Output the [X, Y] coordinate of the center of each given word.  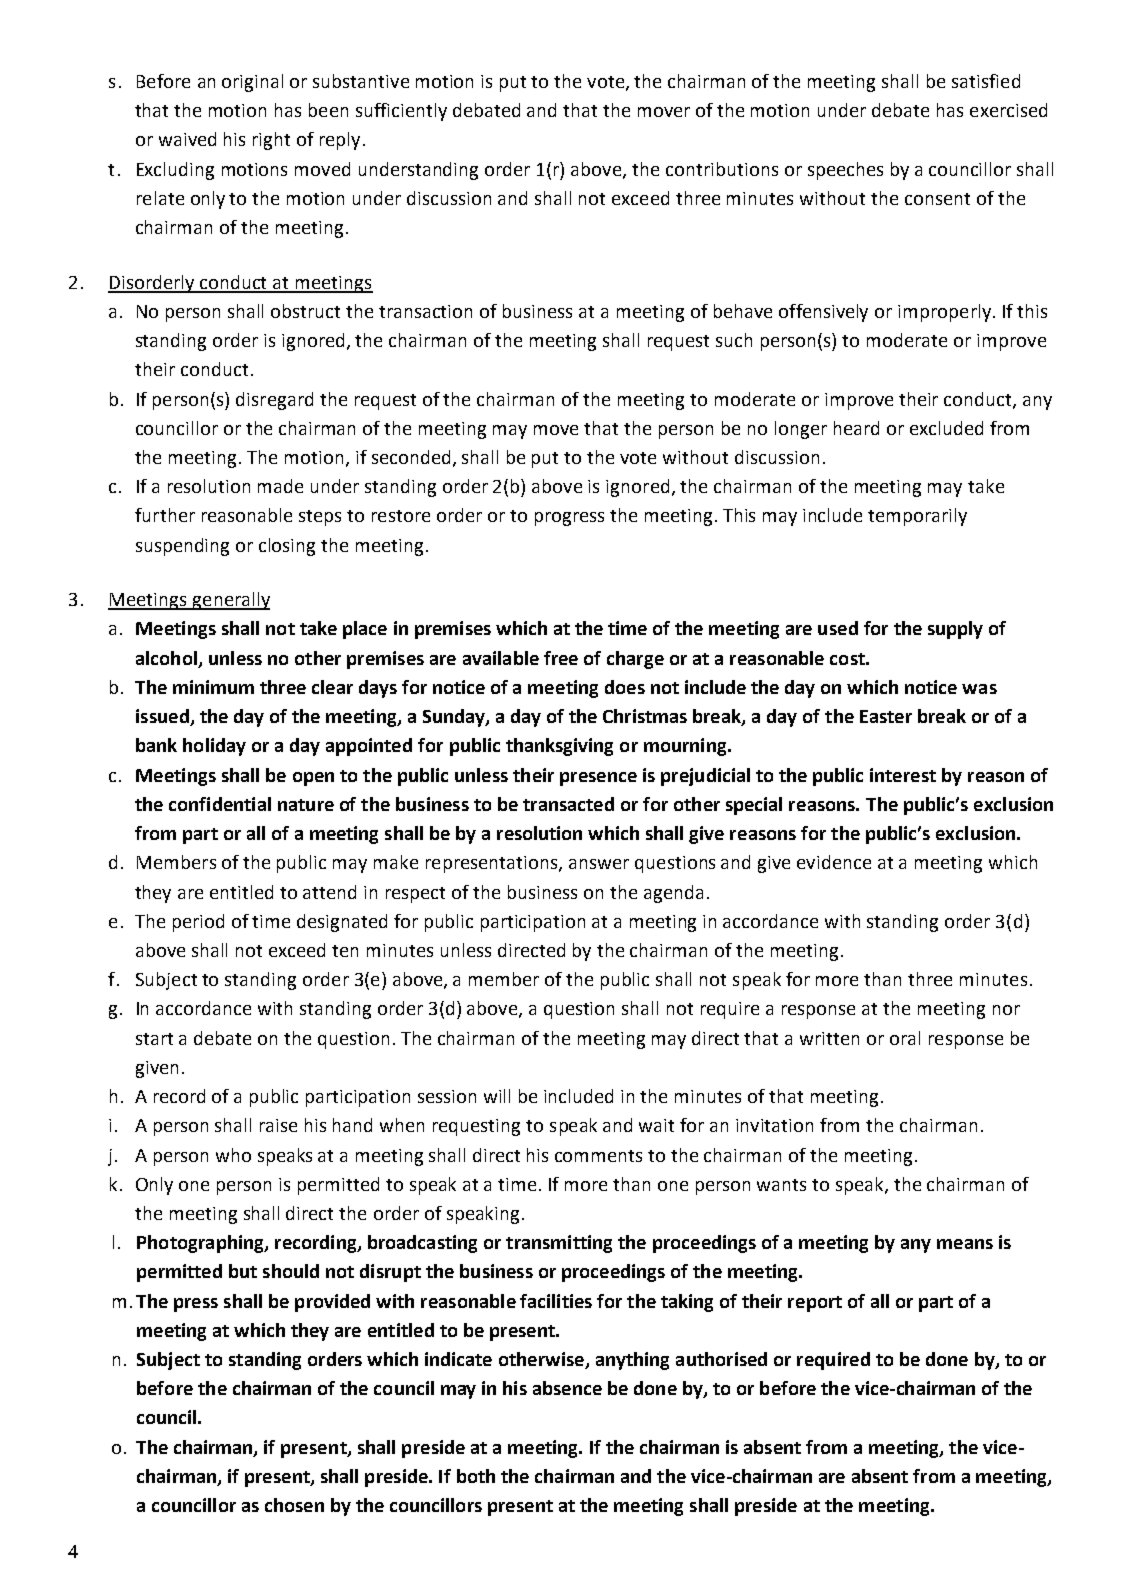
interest [903, 775]
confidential [220, 804]
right [271, 141]
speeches [845, 171]
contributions [722, 169]
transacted [568, 804]
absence [567, 1388]
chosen [294, 1505]
